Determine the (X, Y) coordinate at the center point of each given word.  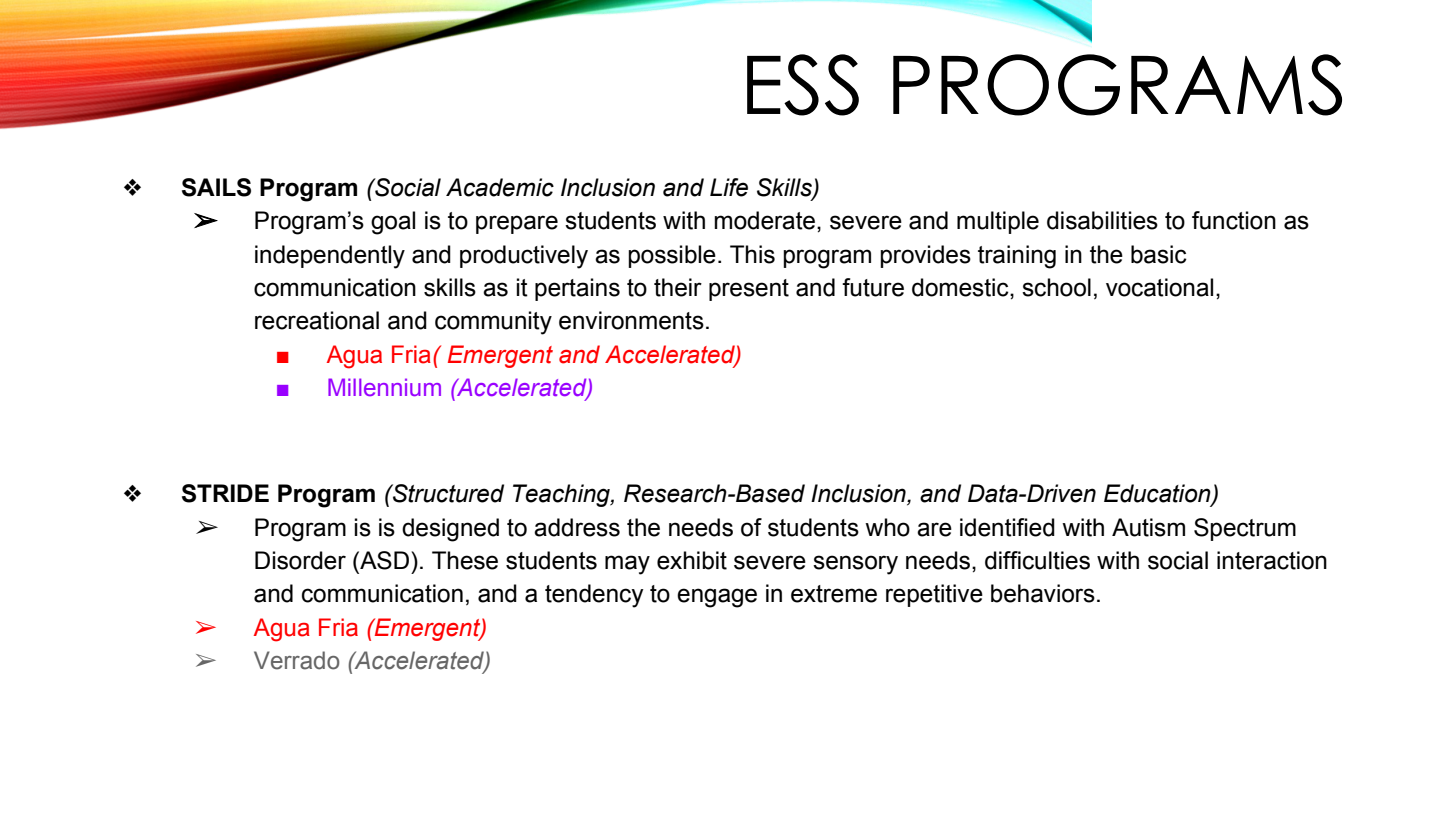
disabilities (1102, 220)
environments (631, 320)
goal (393, 223)
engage (717, 598)
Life (729, 187)
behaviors (1043, 593)
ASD (383, 560)
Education (1158, 494)
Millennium (384, 387)
